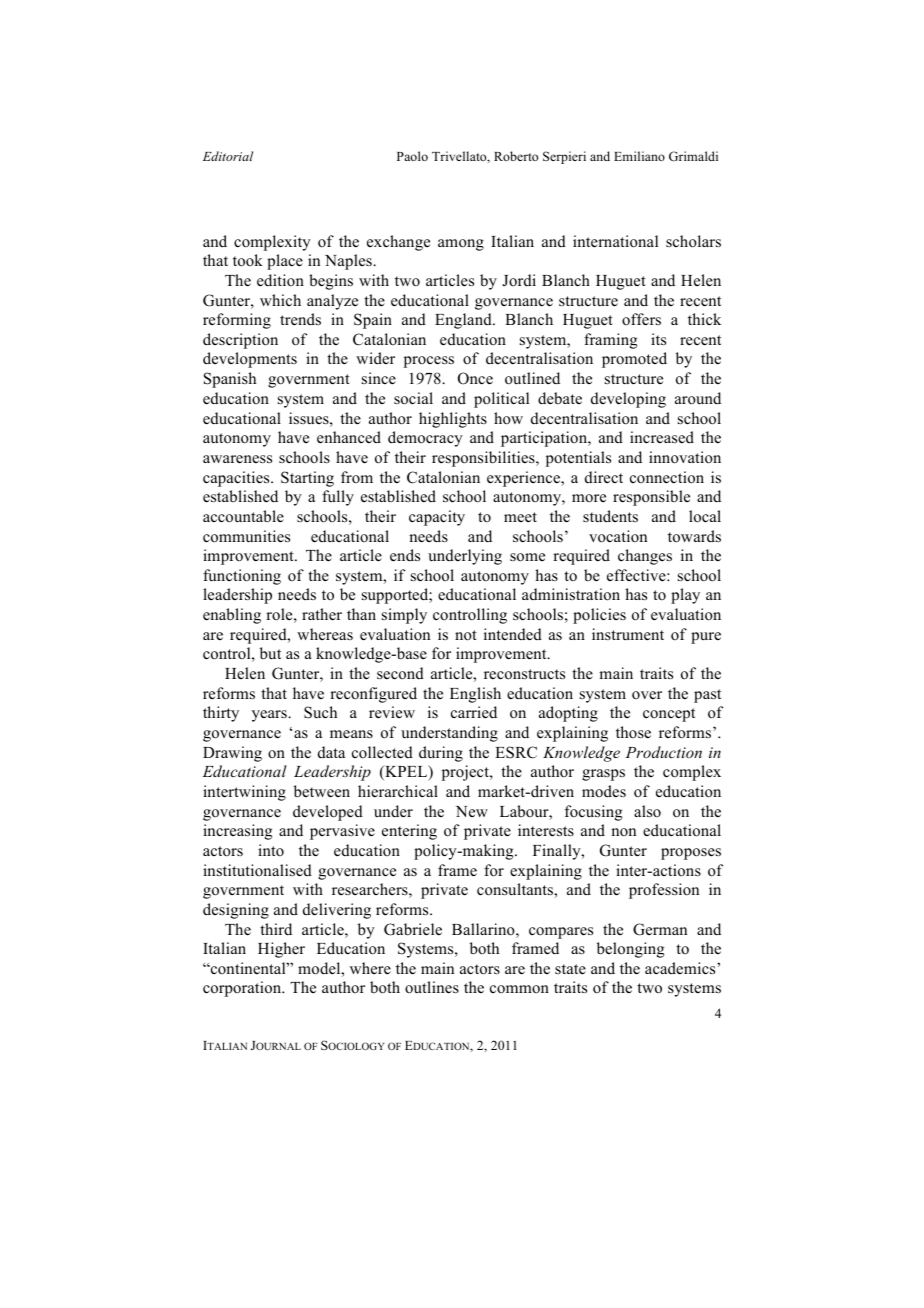 The height and width of the document is (1308, 924). I want to click on Drawing, so click(232, 754).
